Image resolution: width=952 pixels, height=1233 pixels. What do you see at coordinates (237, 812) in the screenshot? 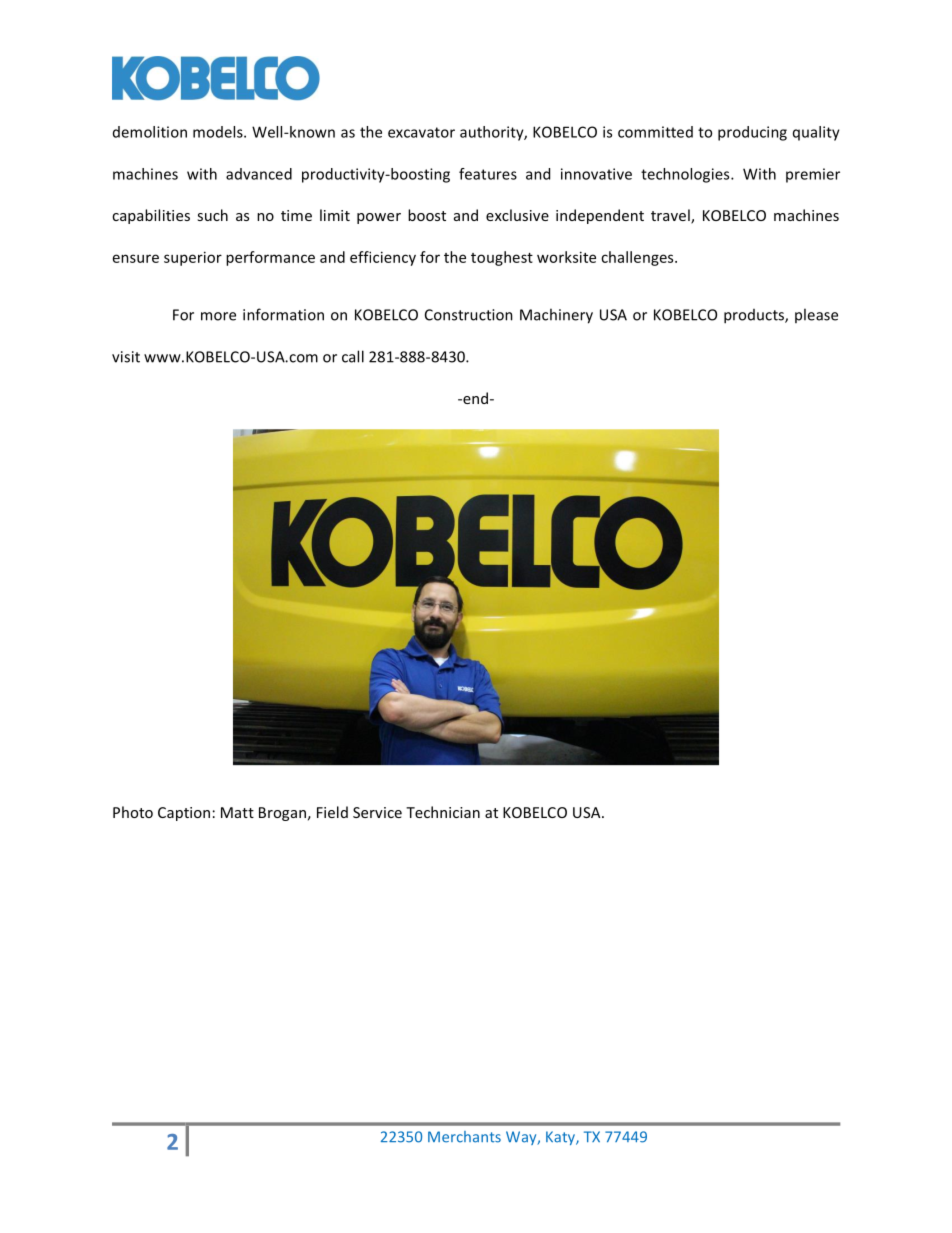
I see `Matt` at bounding box center [237, 812].
